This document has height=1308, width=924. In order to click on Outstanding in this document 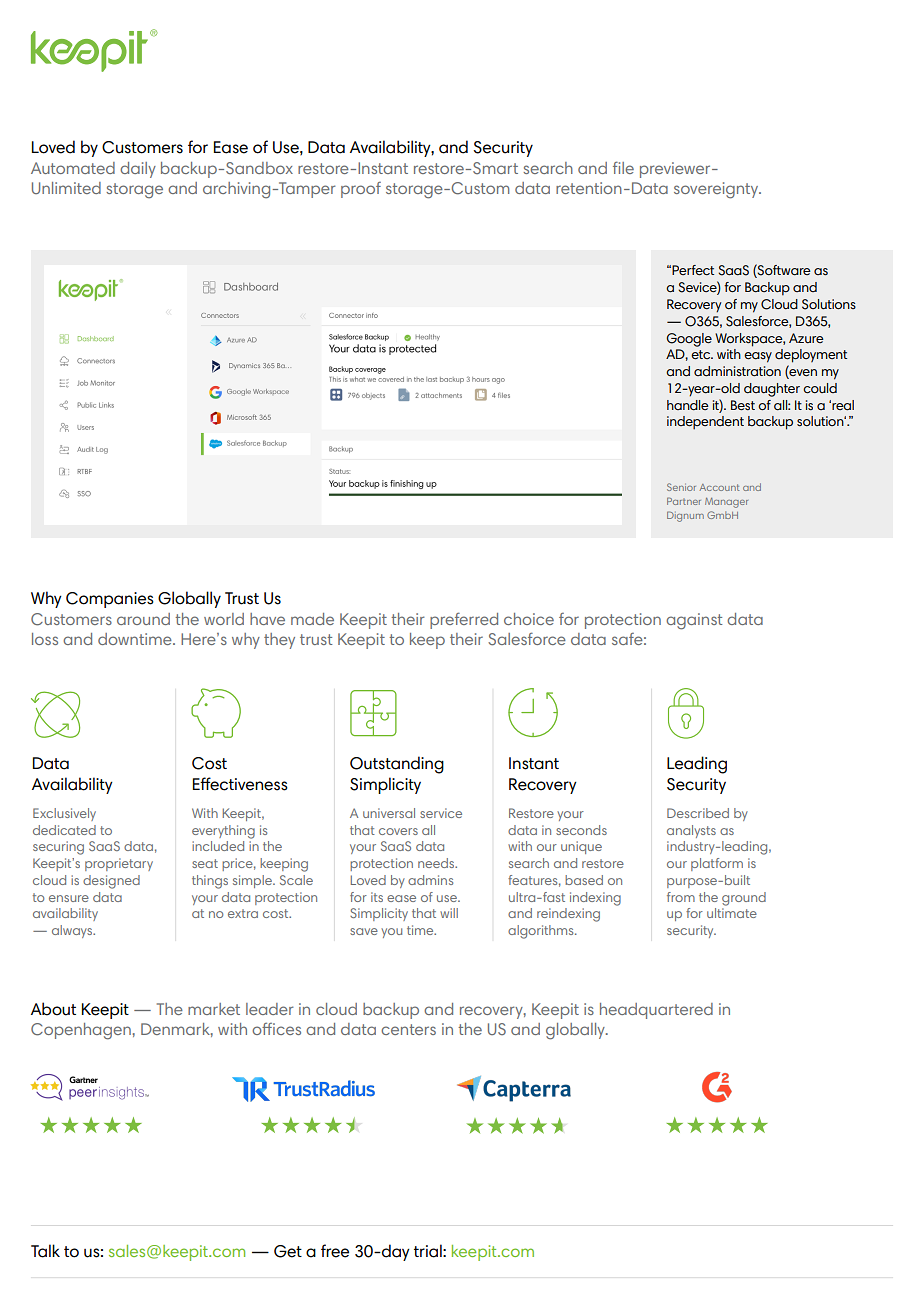, I will do `click(397, 765)`.
